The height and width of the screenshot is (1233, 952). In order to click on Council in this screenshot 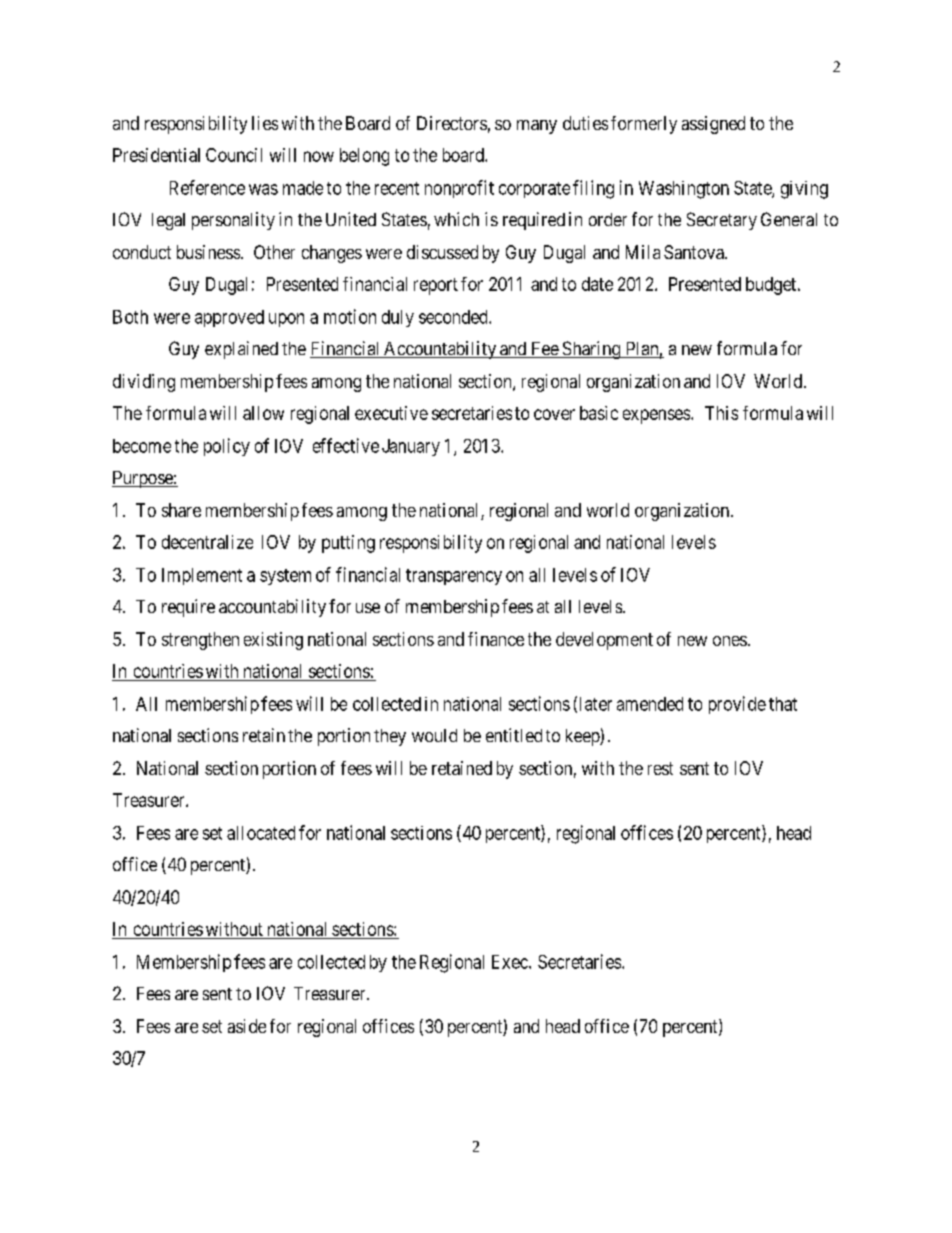, I will do `click(234, 155)`.
